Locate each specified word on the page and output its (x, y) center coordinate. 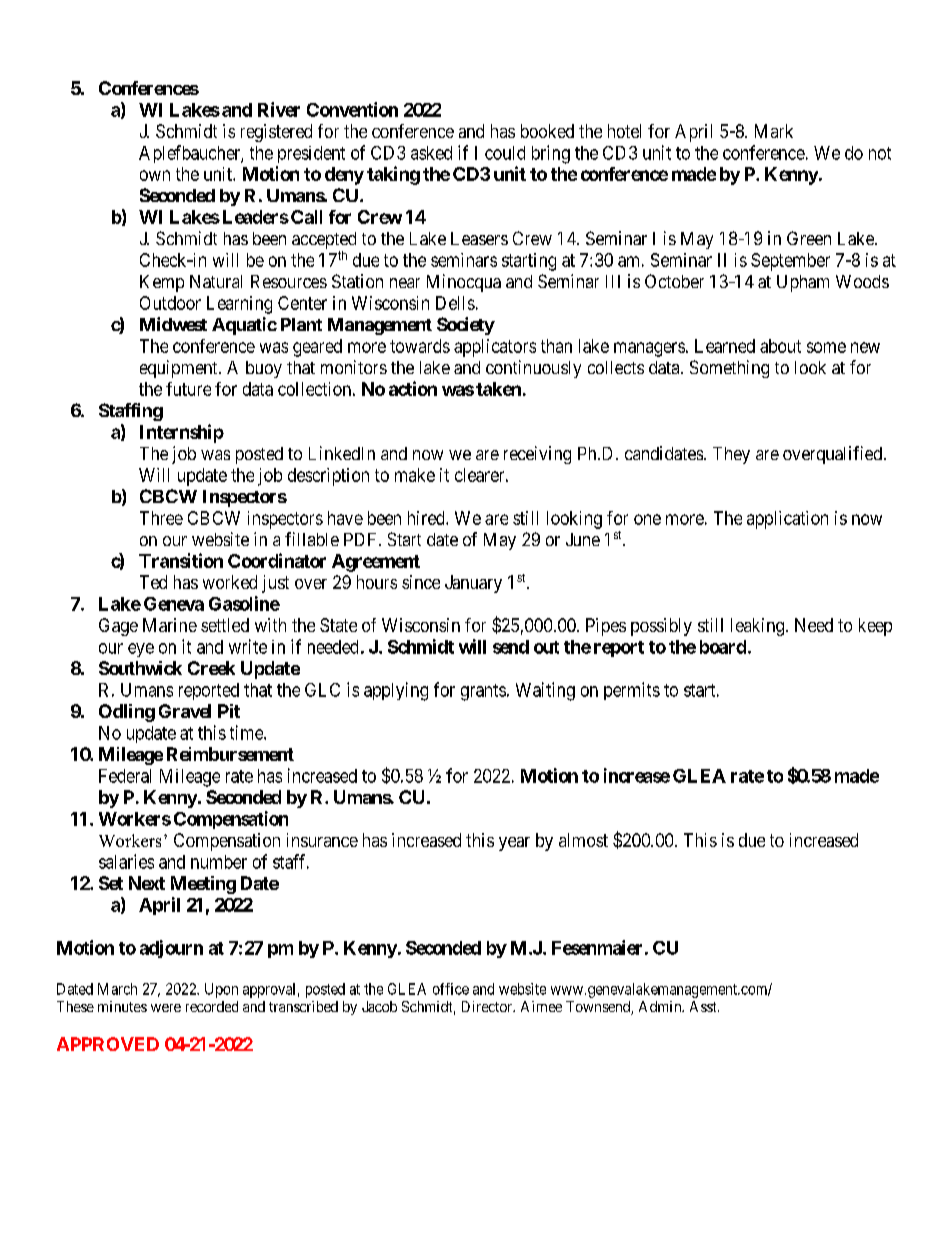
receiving (537, 455)
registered (276, 133)
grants (483, 692)
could (505, 153)
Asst (704, 1006)
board (723, 647)
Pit (229, 711)
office (451, 989)
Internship (182, 433)
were (166, 1008)
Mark (774, 131)
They (731, 455)
